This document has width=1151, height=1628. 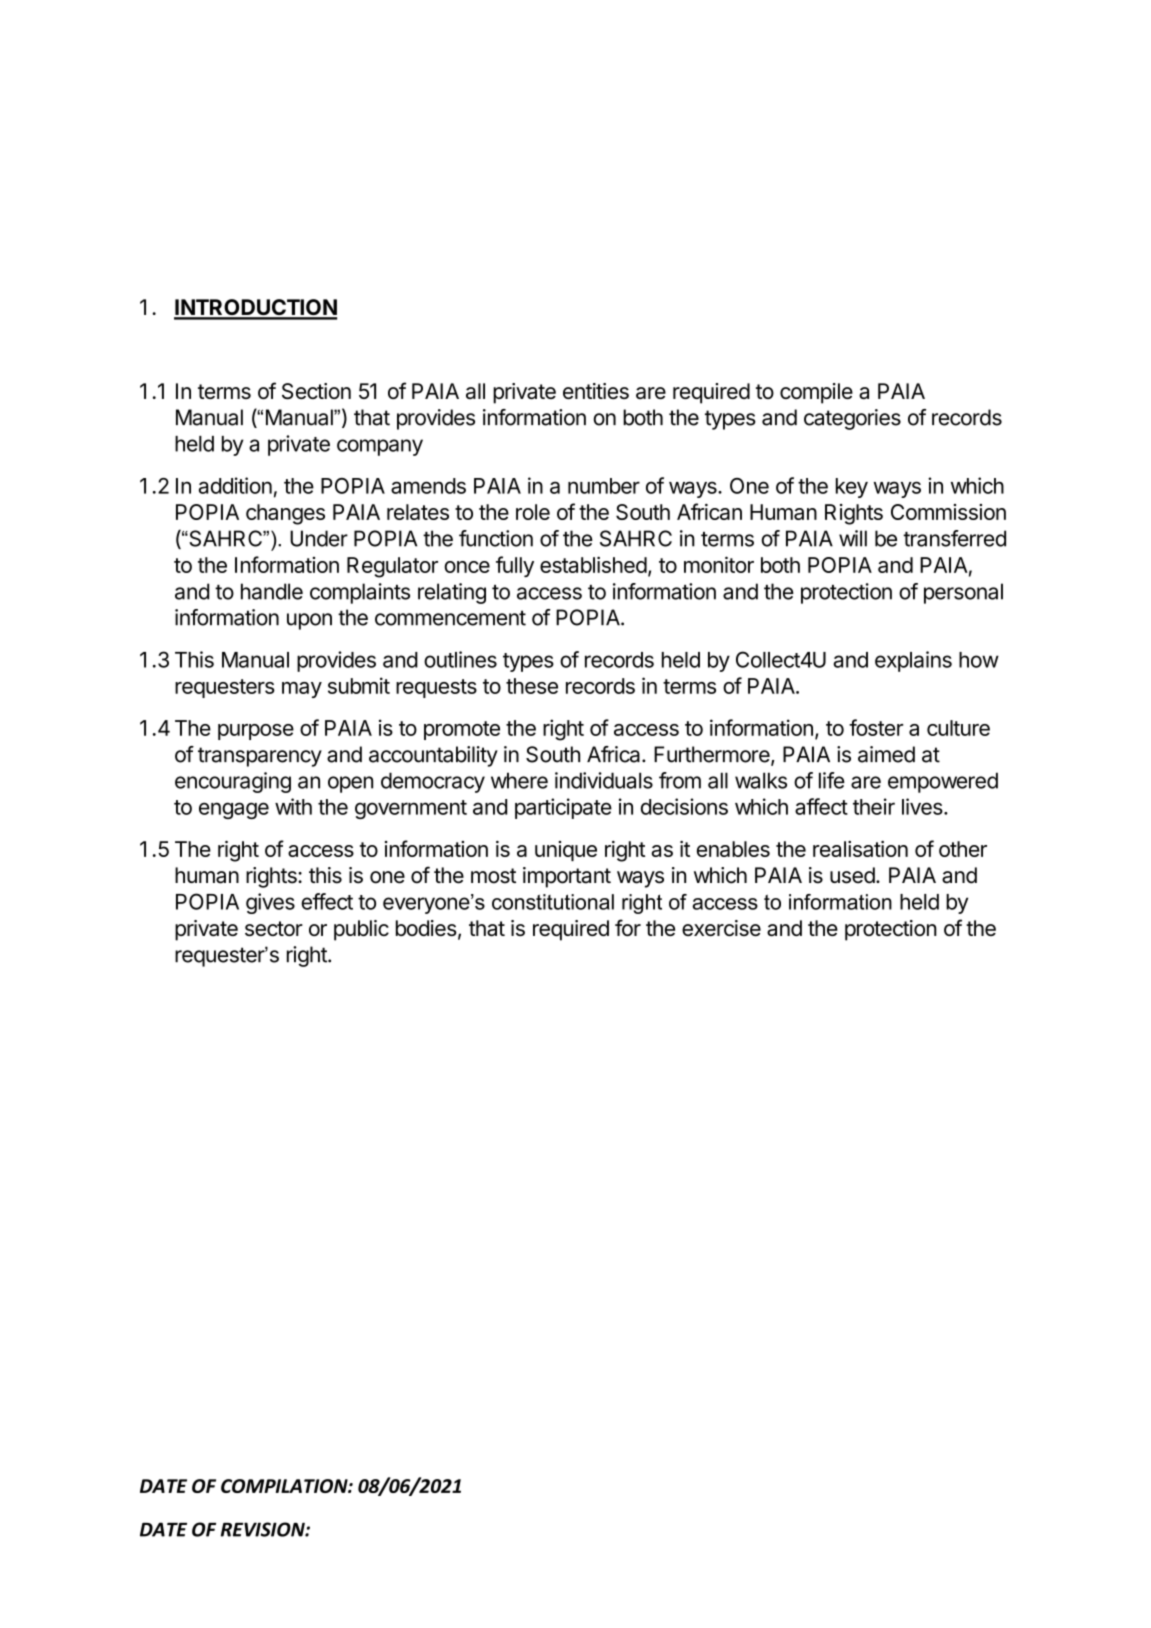 What do you see at coordinates (260, 757) in the document?
I see `transparency` at bounding box center [260, 757].
